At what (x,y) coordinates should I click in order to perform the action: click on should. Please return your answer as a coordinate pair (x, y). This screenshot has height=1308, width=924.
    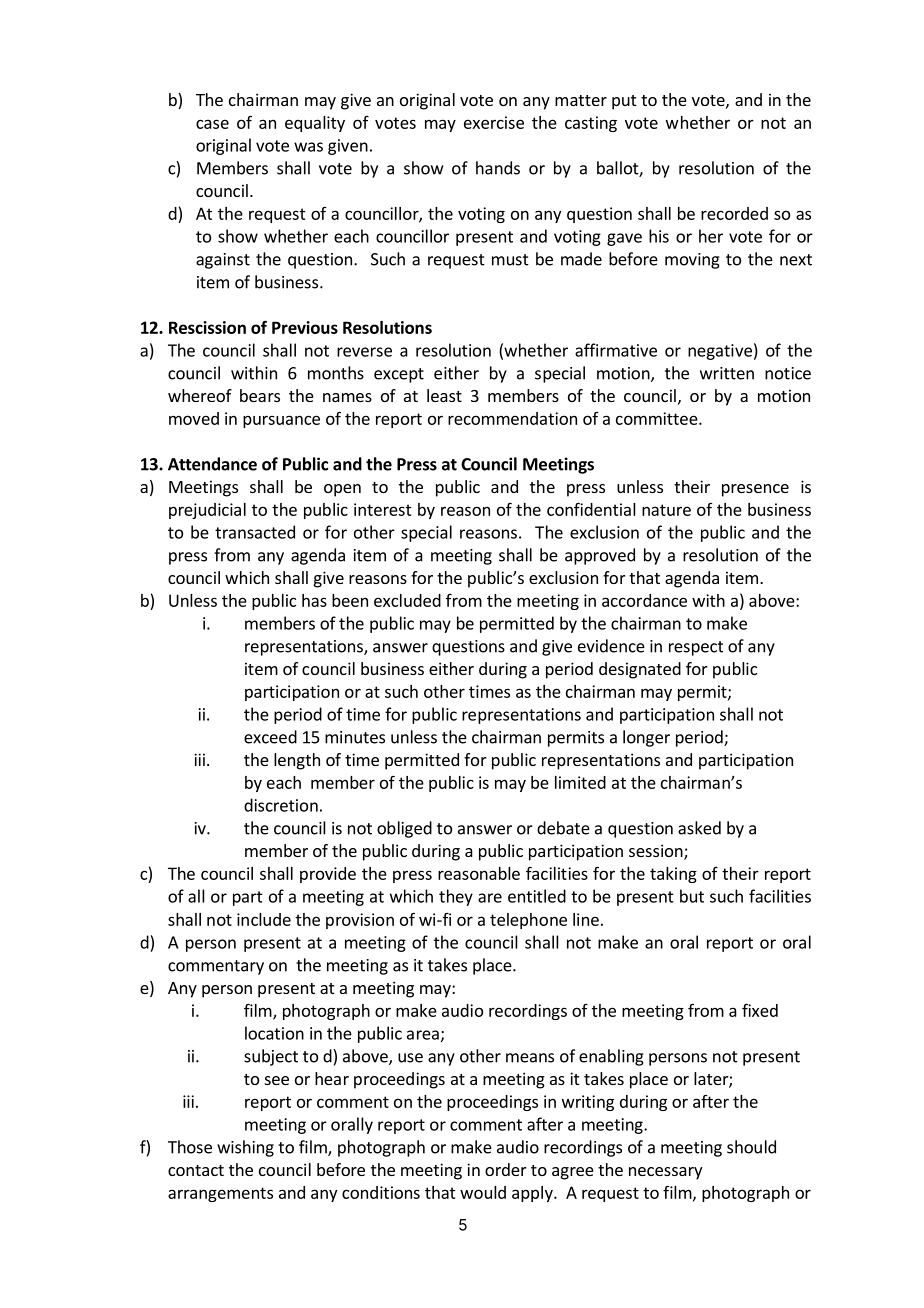
    Looking at the image, I should click on (751, 1147).
